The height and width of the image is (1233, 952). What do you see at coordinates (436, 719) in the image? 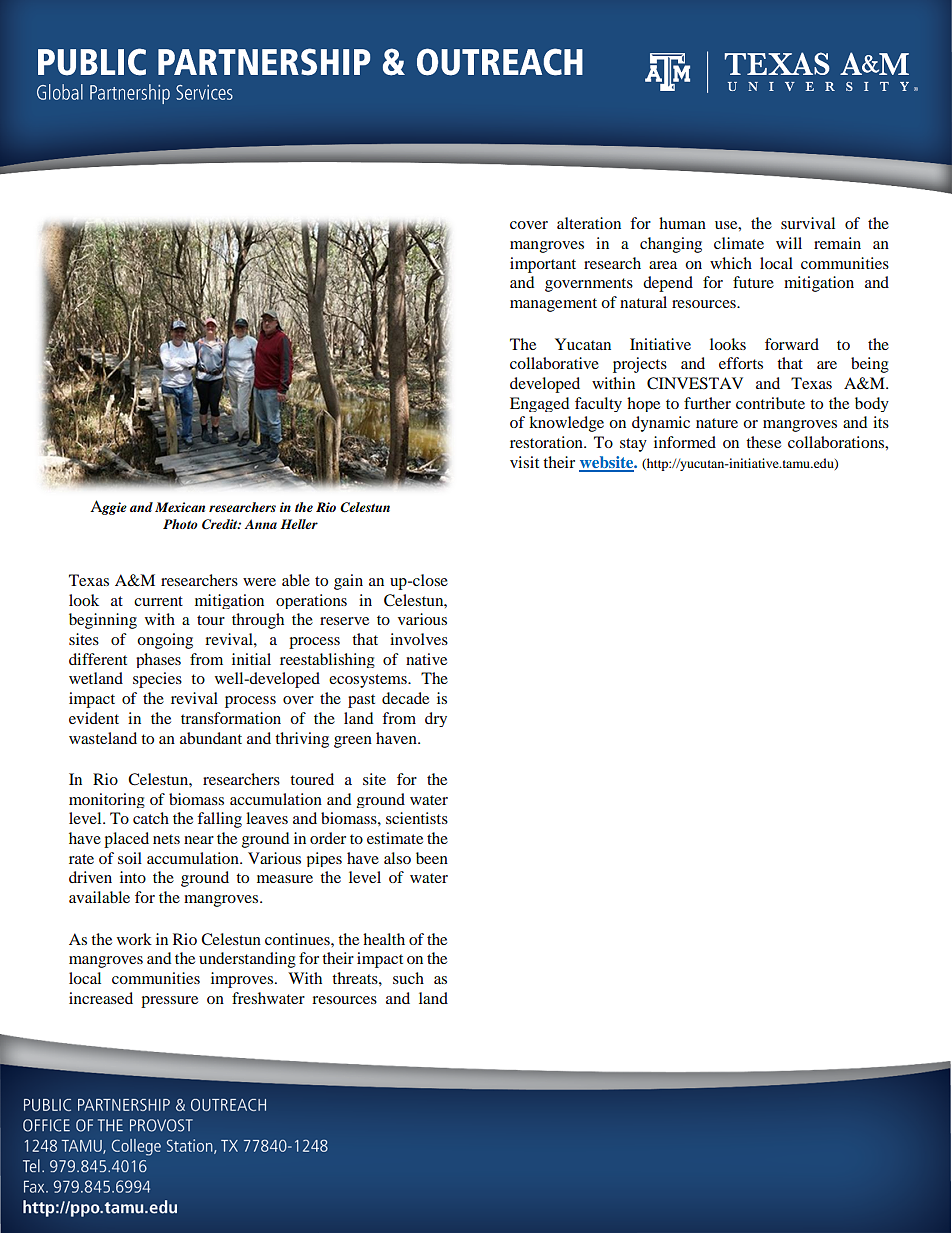
I see `dry` at bounding box center [436, 719].
